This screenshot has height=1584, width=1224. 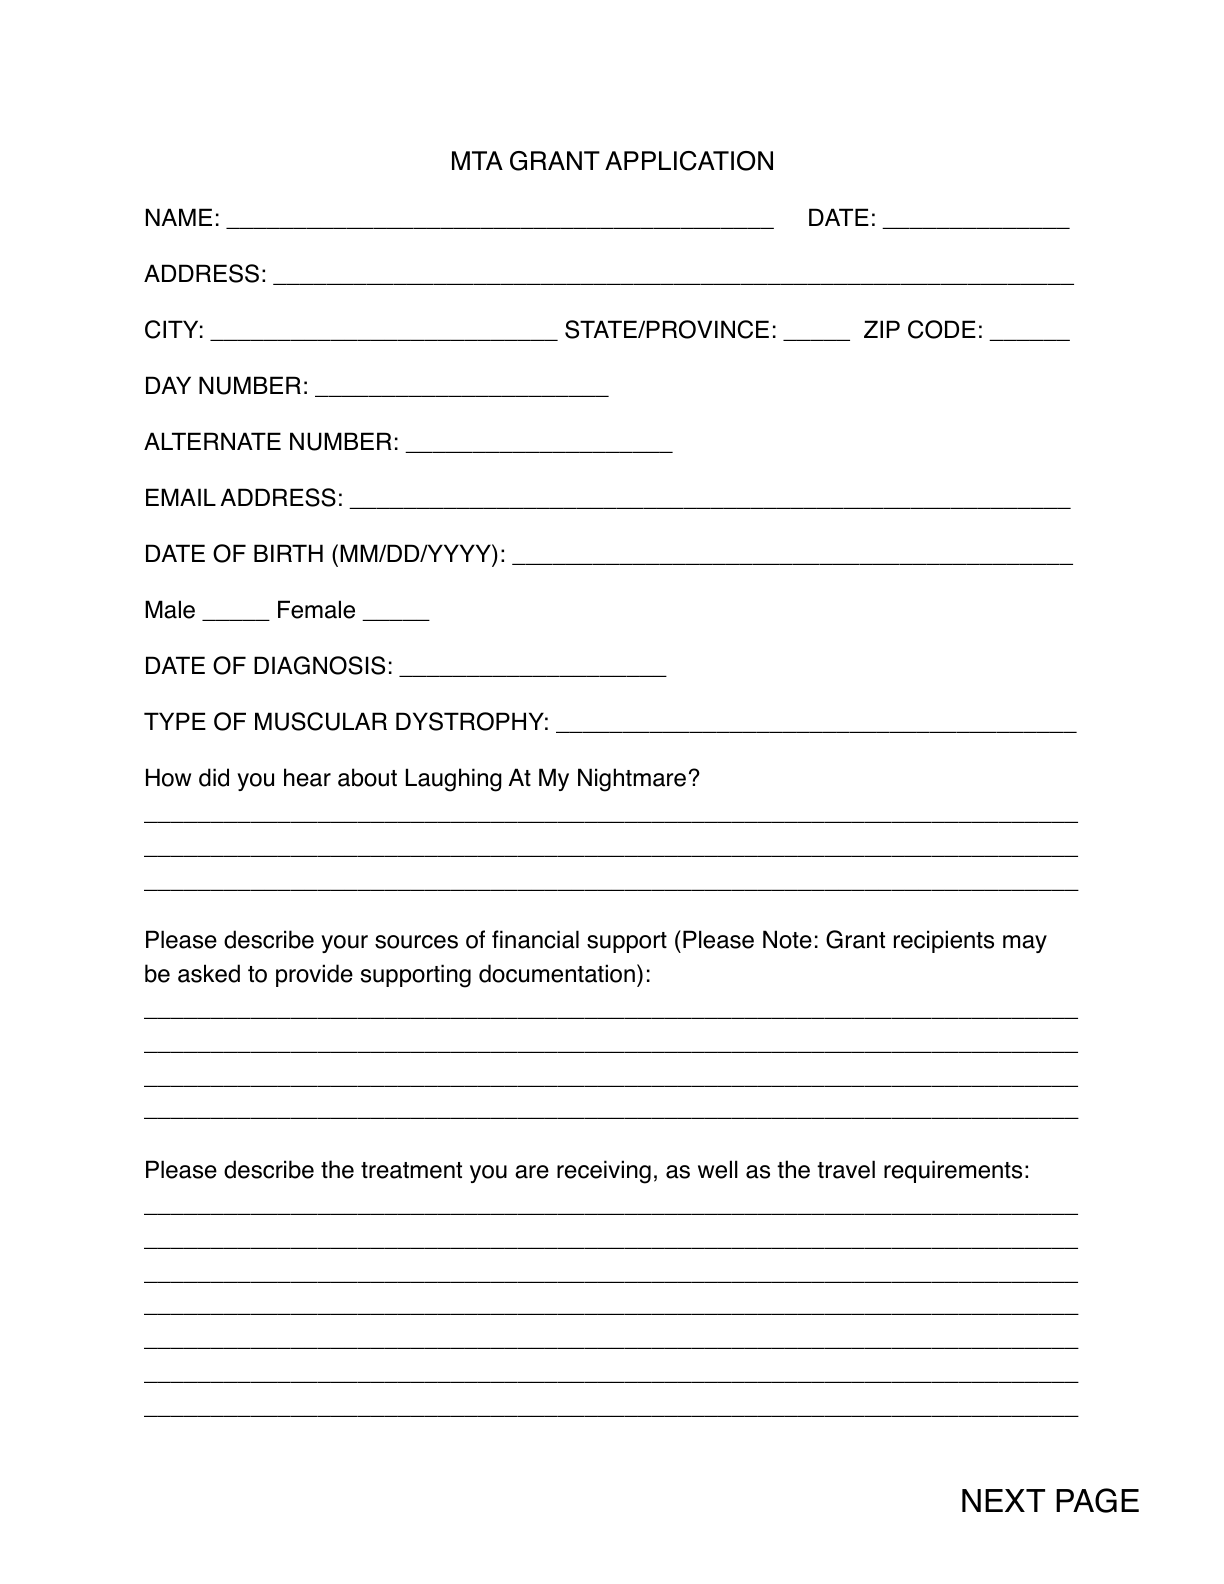 I want to click on well, so click(x=718, y=1169).
